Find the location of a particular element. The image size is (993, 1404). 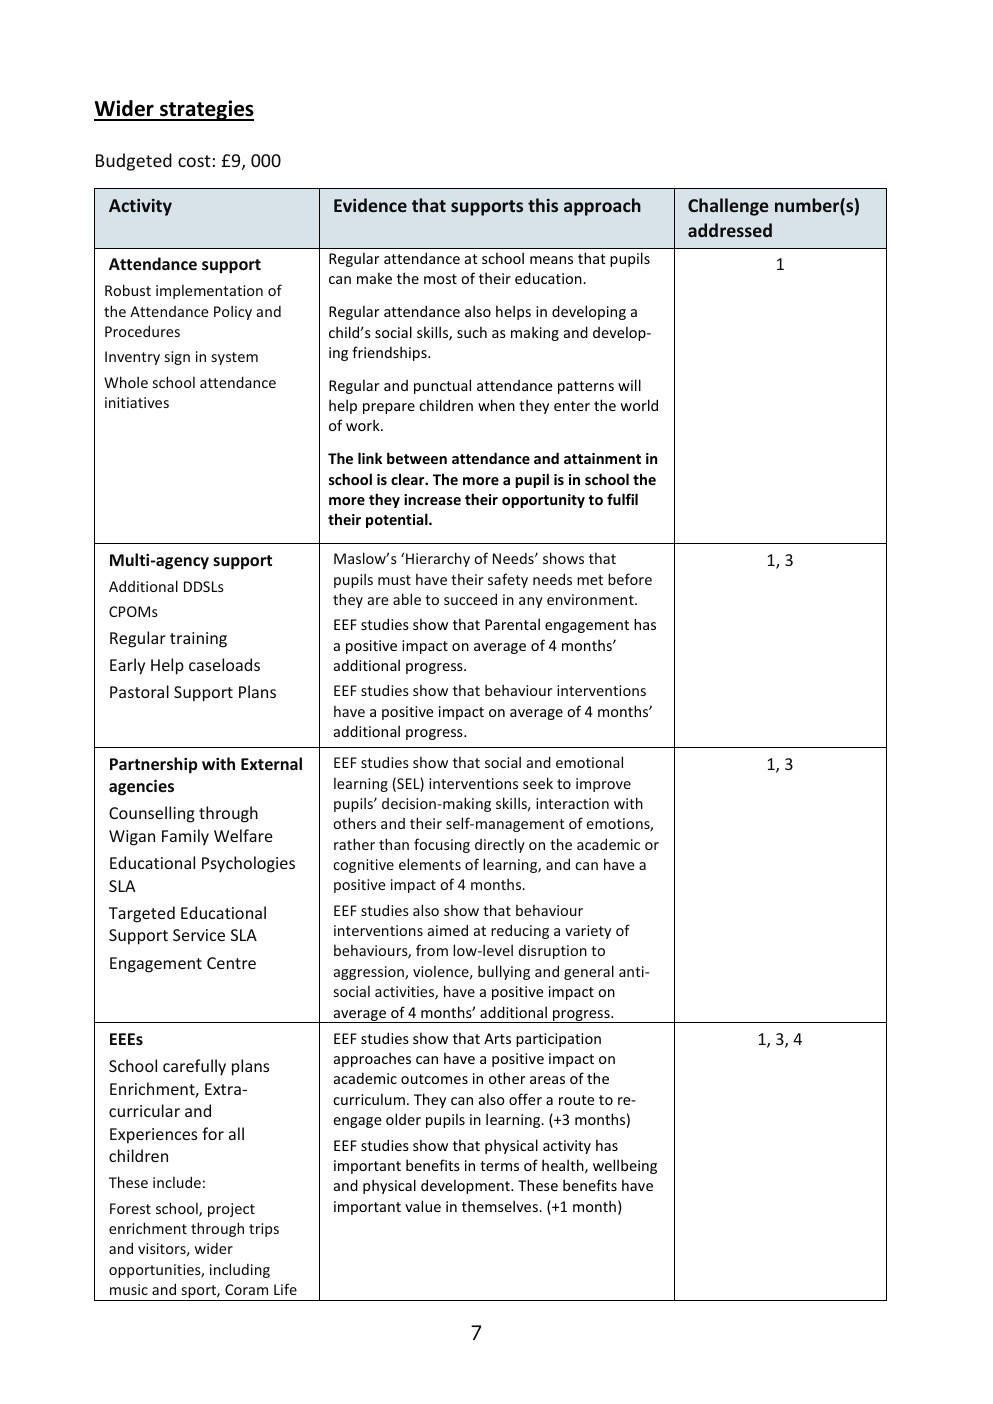

Challenge is located at coordinates (728, 207).
